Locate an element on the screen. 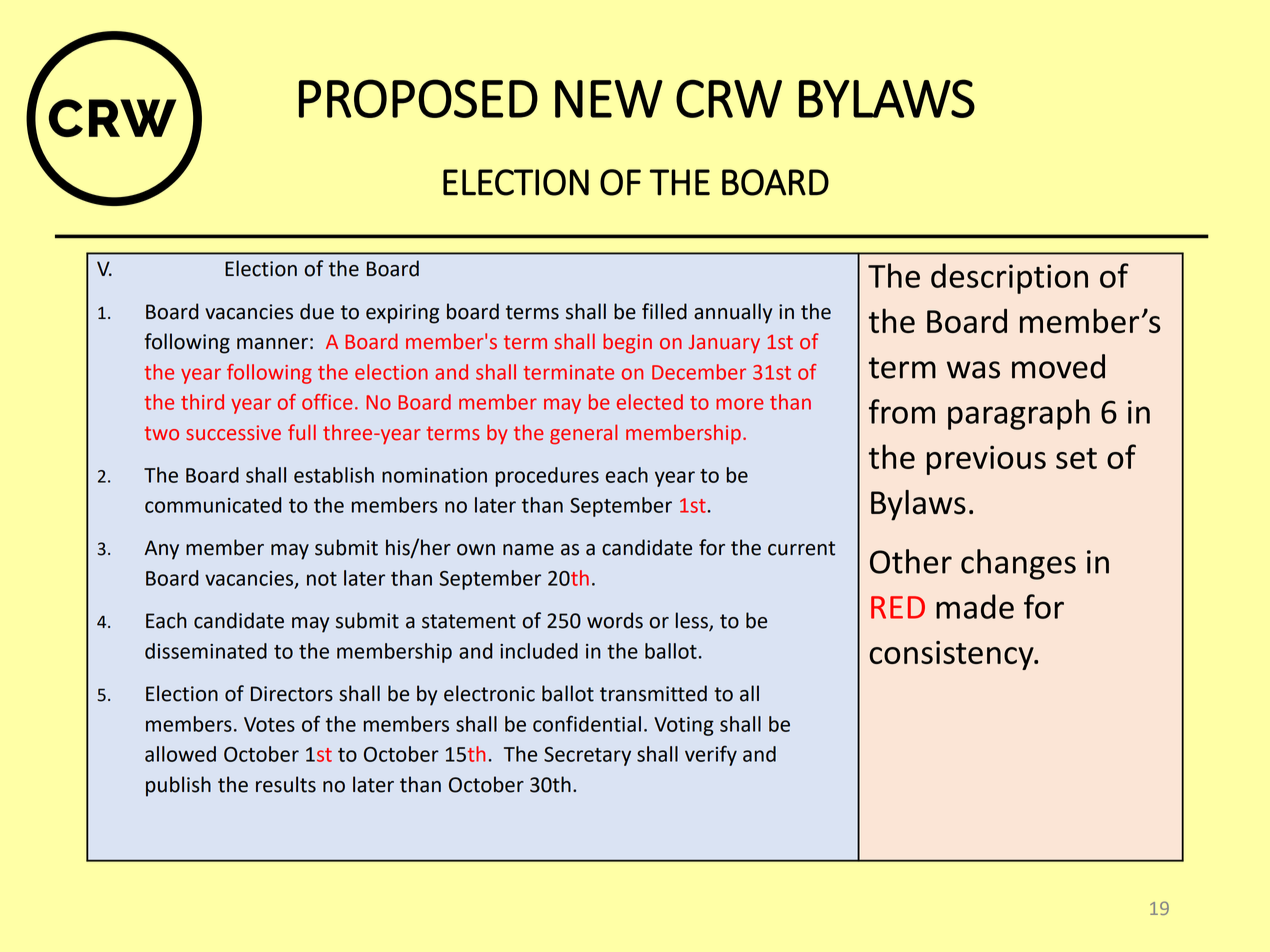  NEW is located at coordinates (609, 99).
